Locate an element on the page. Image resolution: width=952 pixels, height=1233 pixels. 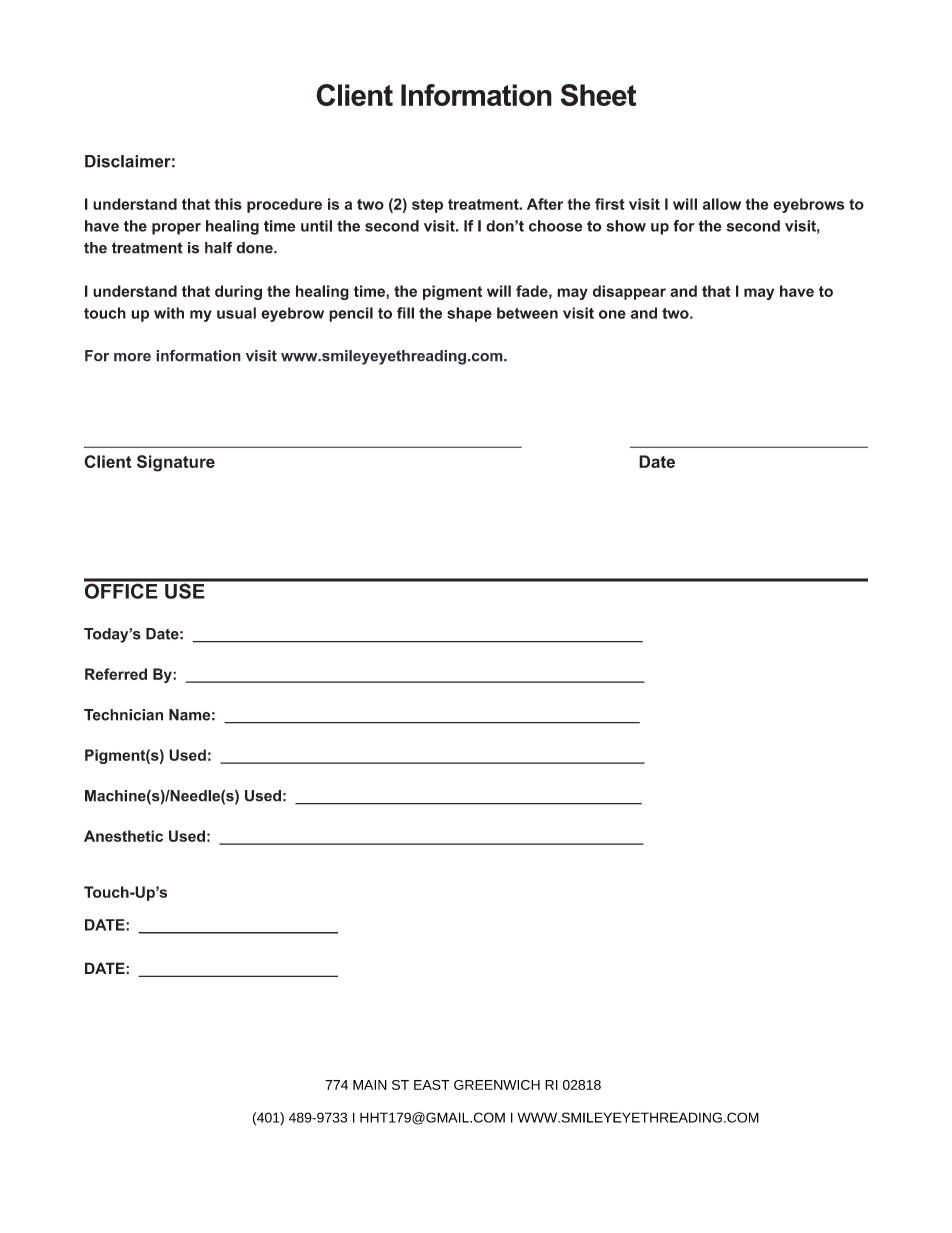
Referred is located at coordinates (116, 674).
